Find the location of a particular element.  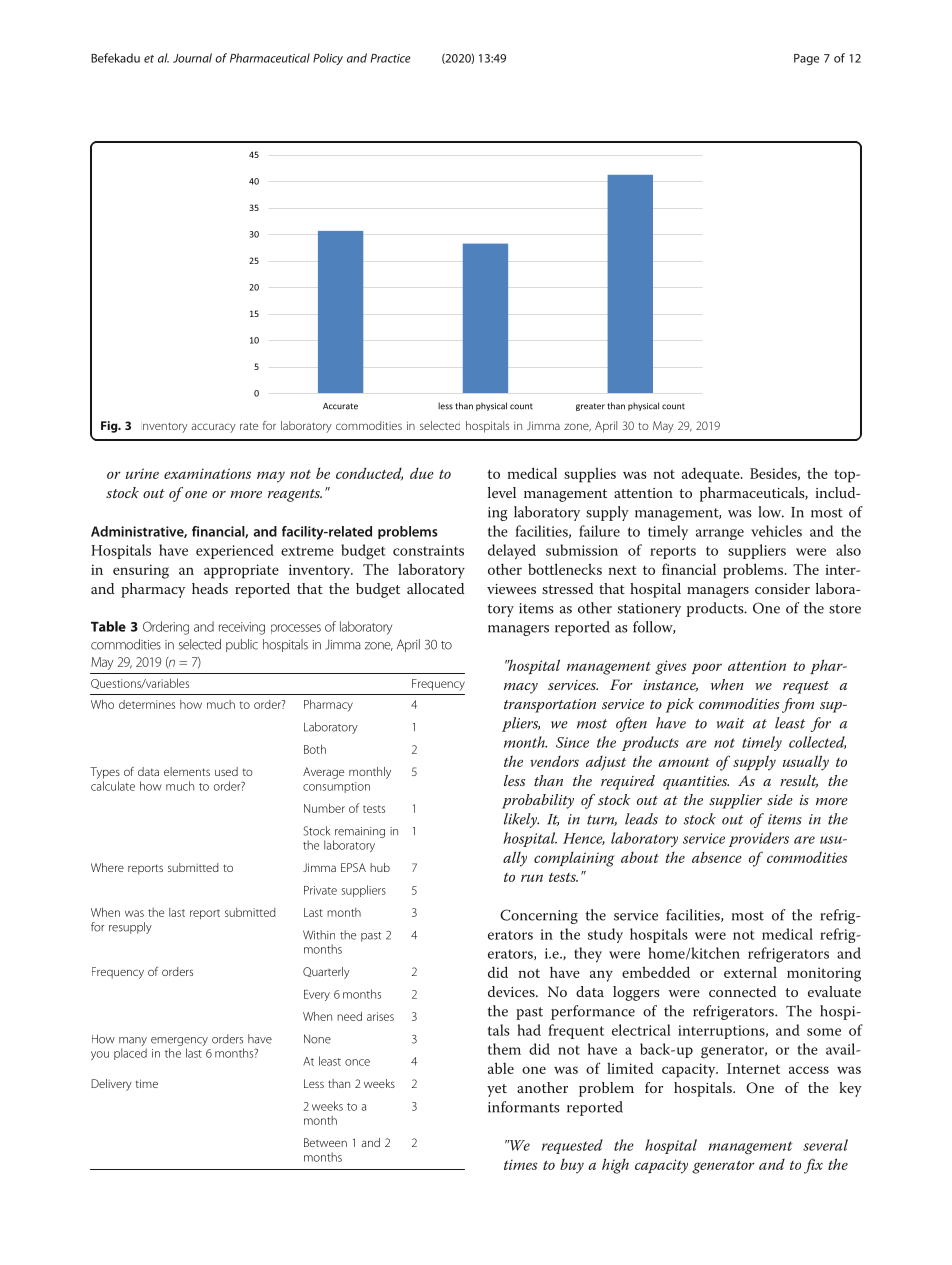

Journal is located at coordinates (192, 58).
